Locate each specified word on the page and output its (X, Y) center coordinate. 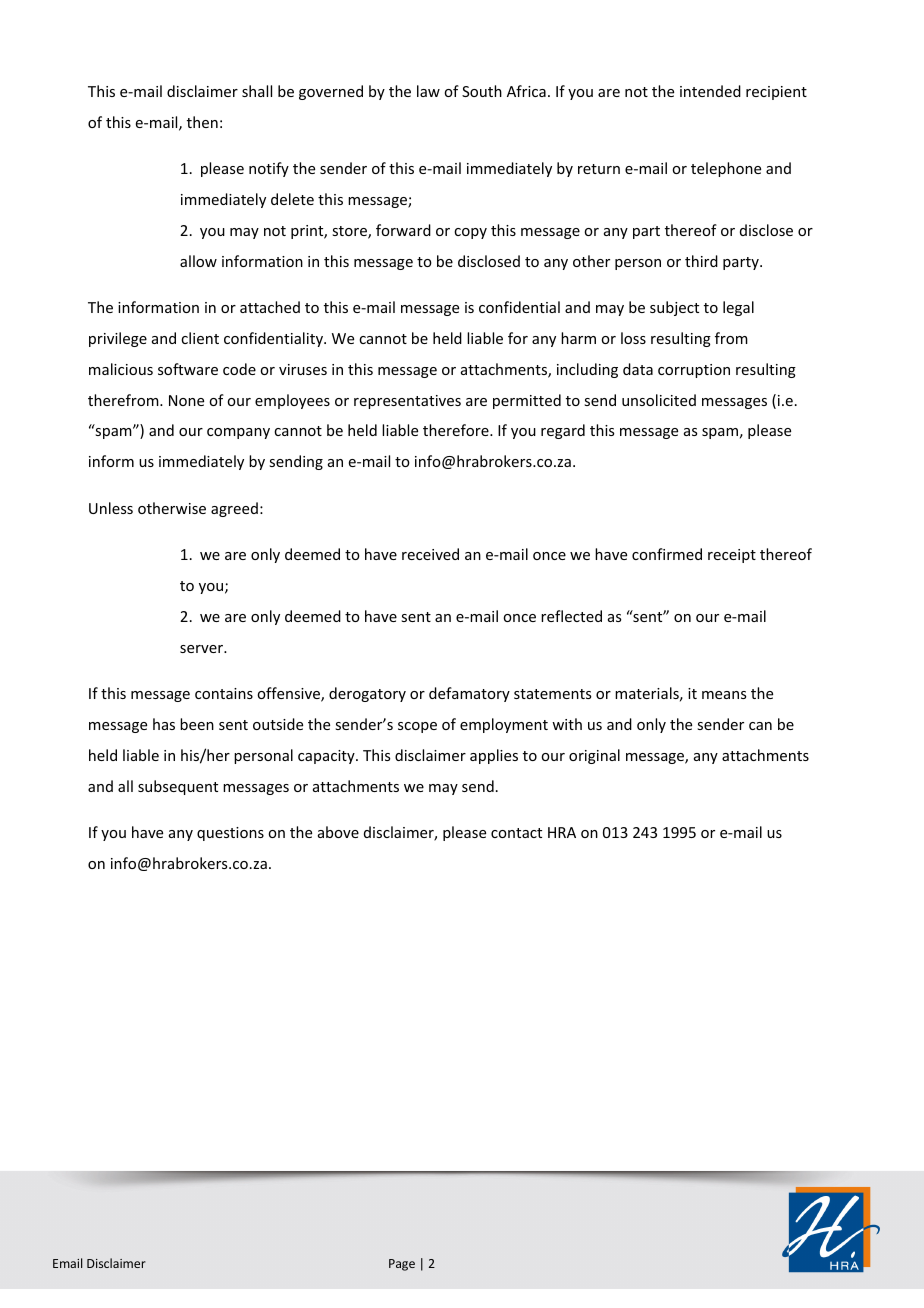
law (428, 91)
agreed (234, 509)
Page (402, 1265)
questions (230, 834)
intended (710, 91)
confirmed (667, 554)
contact (516, 833)
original (594, 756)
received (430, 554)
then (202, 122)
